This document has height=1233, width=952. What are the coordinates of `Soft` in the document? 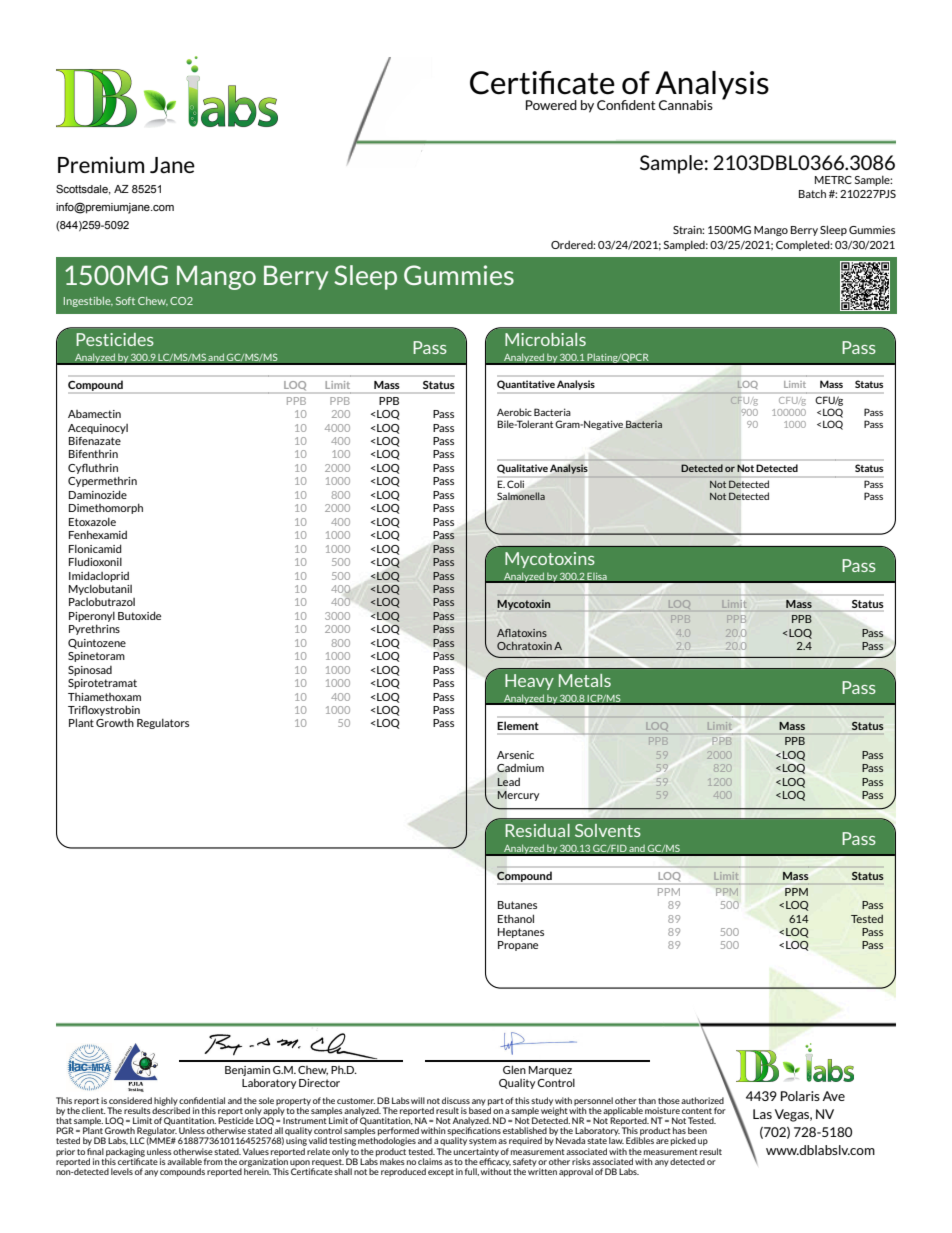 It's located at (125, 301).
